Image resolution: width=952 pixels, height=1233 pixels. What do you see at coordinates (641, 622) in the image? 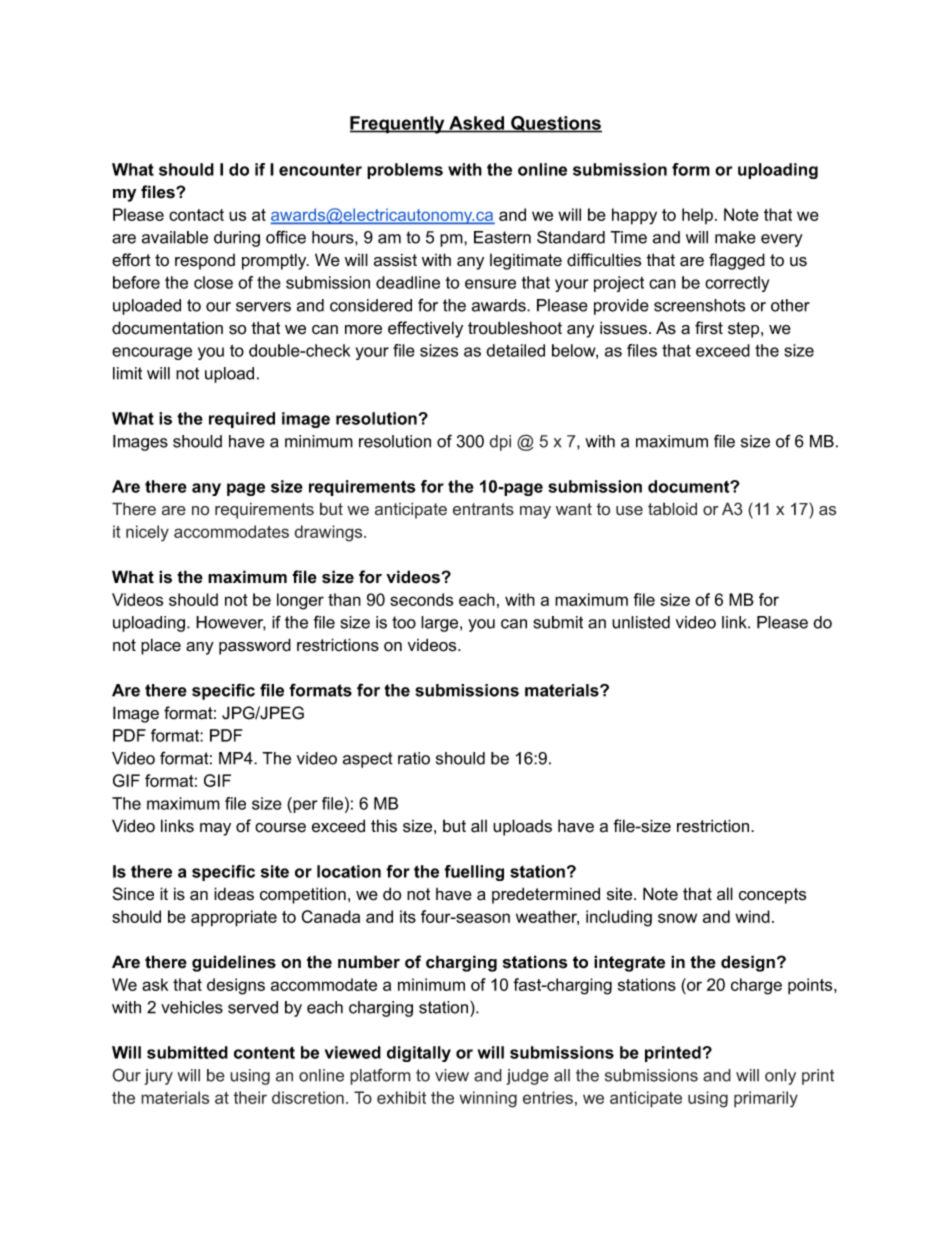
I see `unlisted` at bounding box center [641, 622].
